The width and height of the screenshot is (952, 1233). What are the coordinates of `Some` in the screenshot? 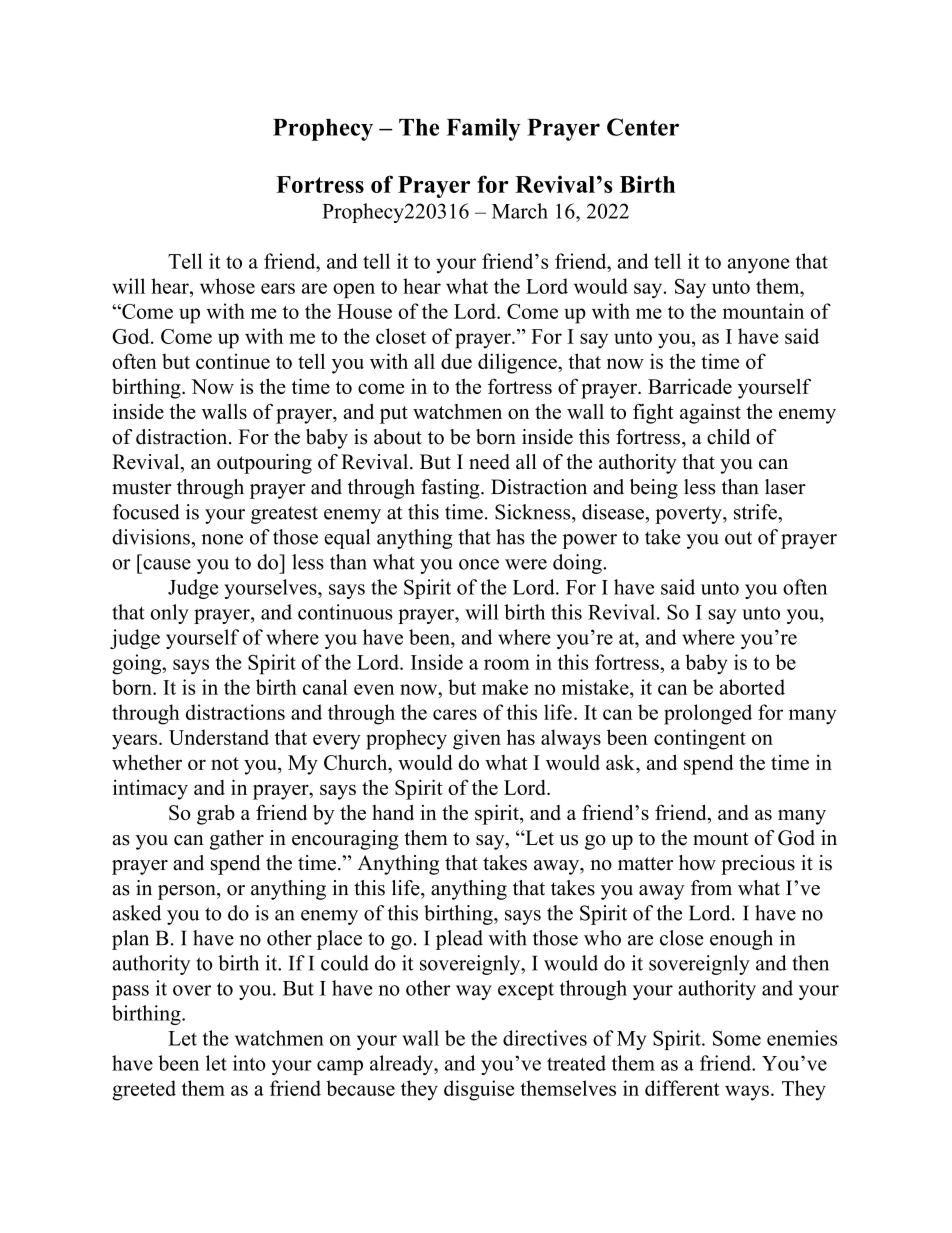 It's located at (737, 1038).
